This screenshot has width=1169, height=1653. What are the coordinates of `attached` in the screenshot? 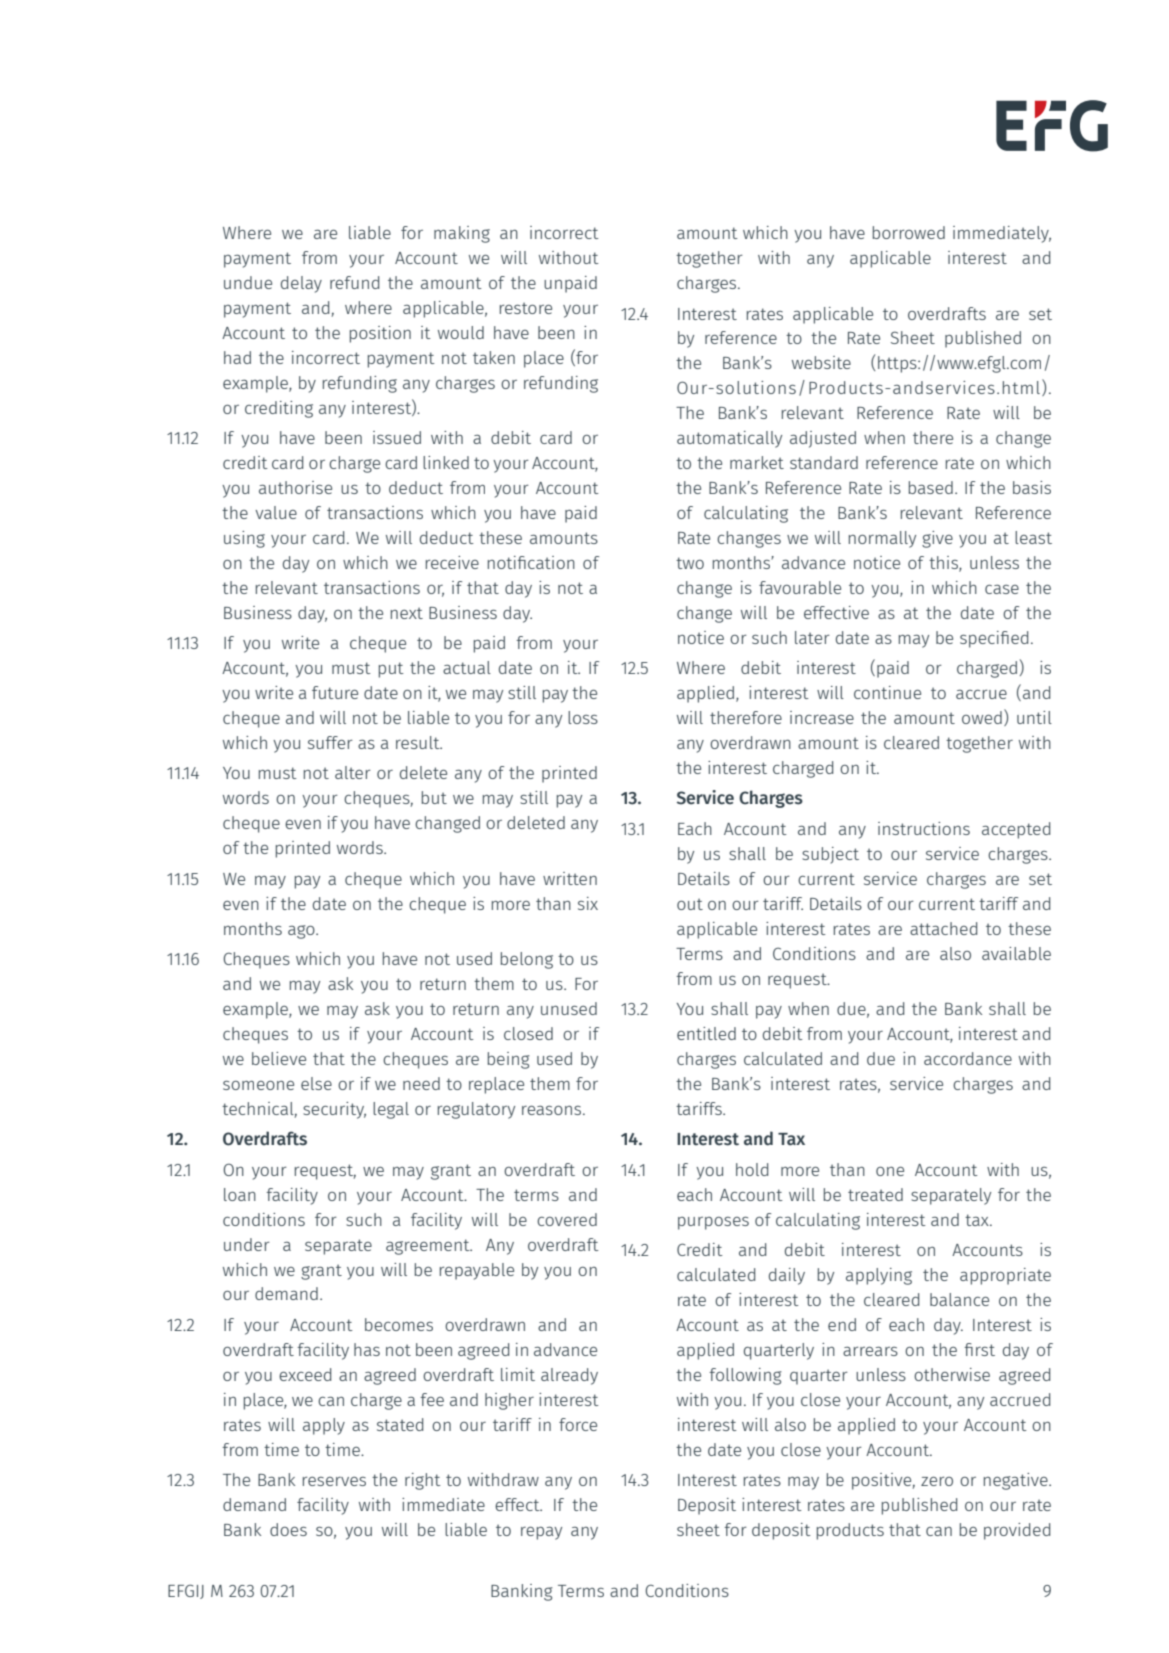 It's located at (943, 928).
